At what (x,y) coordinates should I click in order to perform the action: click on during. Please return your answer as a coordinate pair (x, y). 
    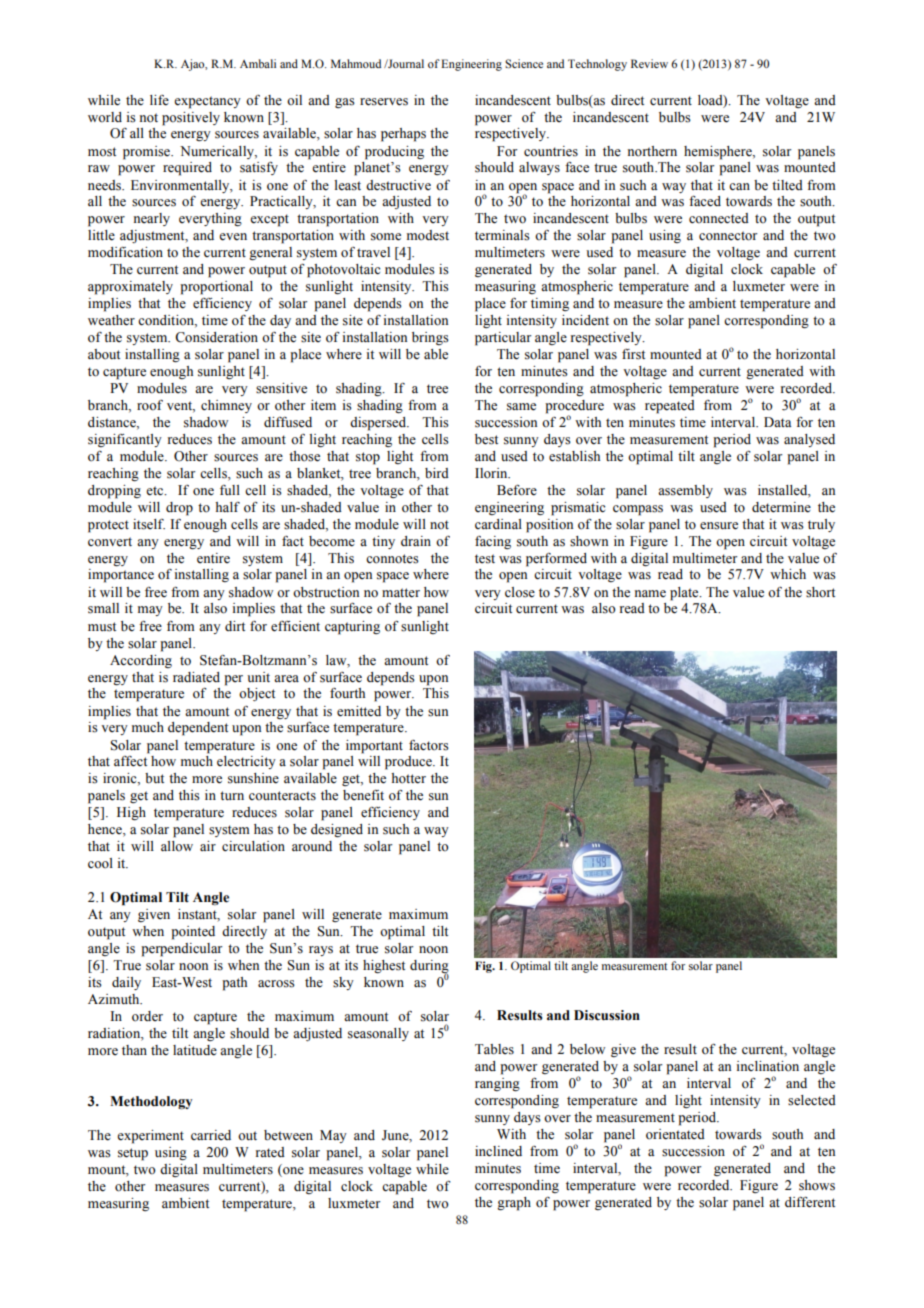
    Looking at the image, I should click on (429, 967).
